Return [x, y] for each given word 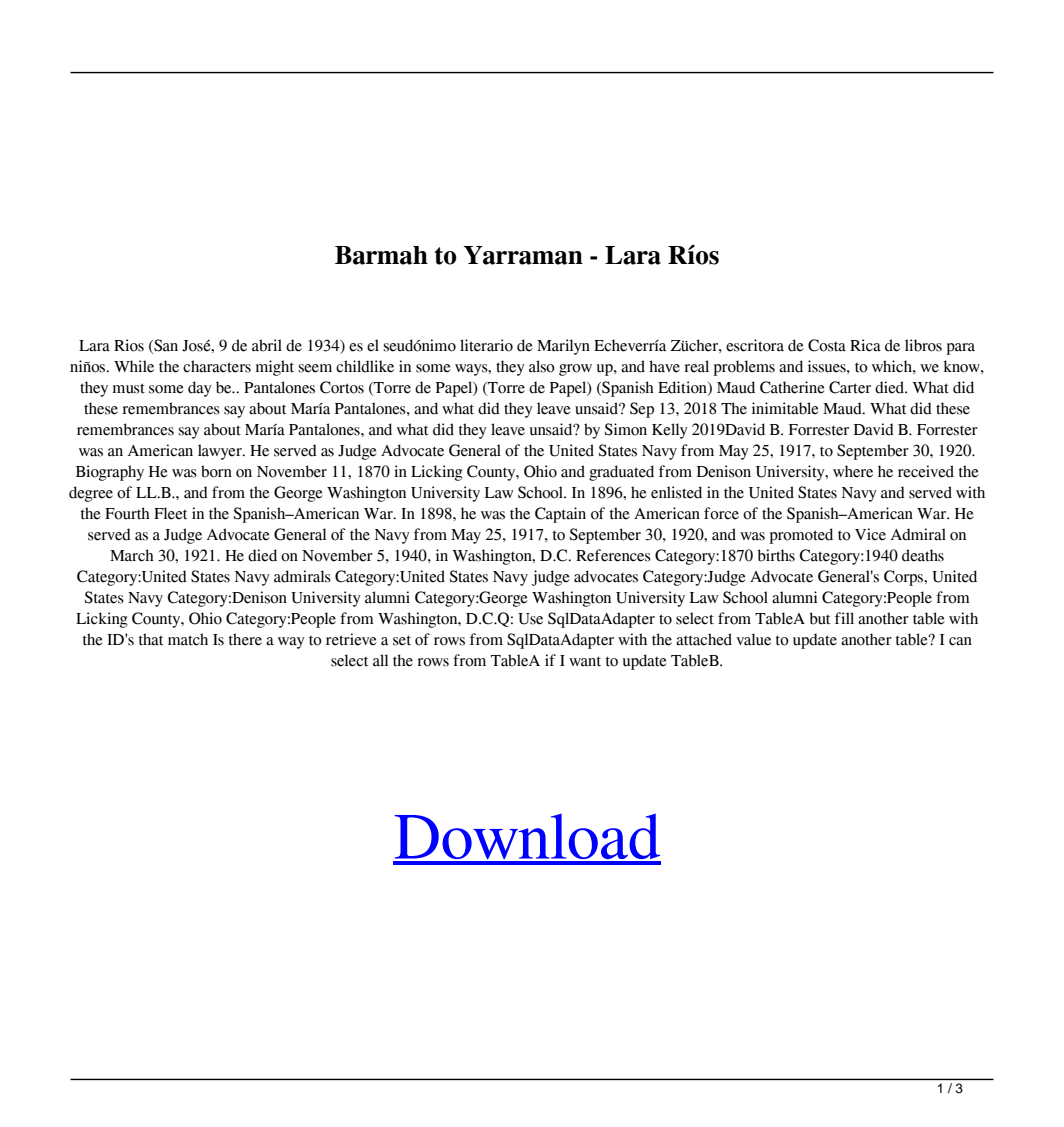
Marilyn [563, 347]
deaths [923, 555]
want [585, 661]
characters [217, 366]
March [132, 555]
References [613, 555]
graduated [621, 473]
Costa [827, 345]
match [188, 639]
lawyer [221, 452]
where [853, 471]
